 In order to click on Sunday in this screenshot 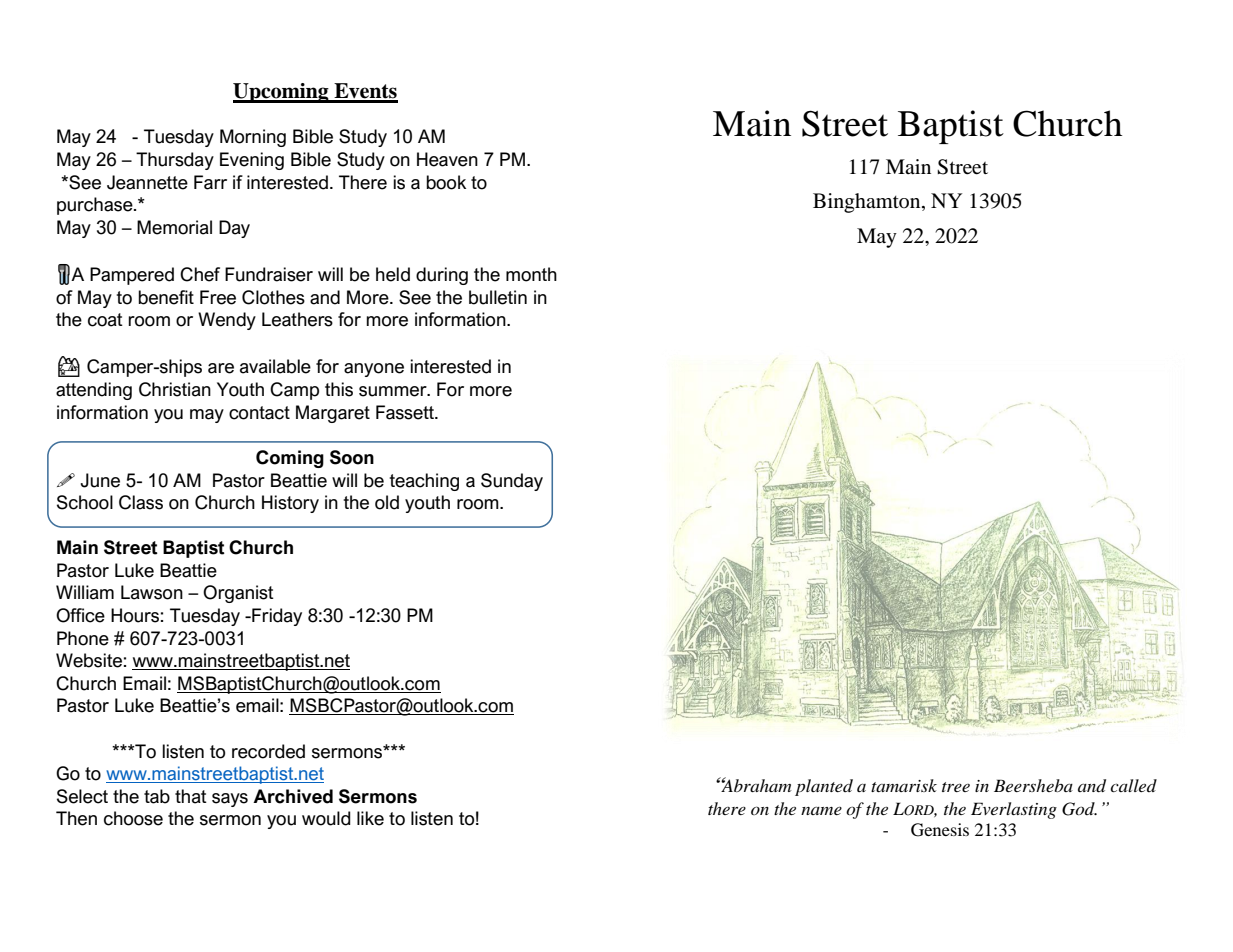, I will do `click(512, 482)`.
